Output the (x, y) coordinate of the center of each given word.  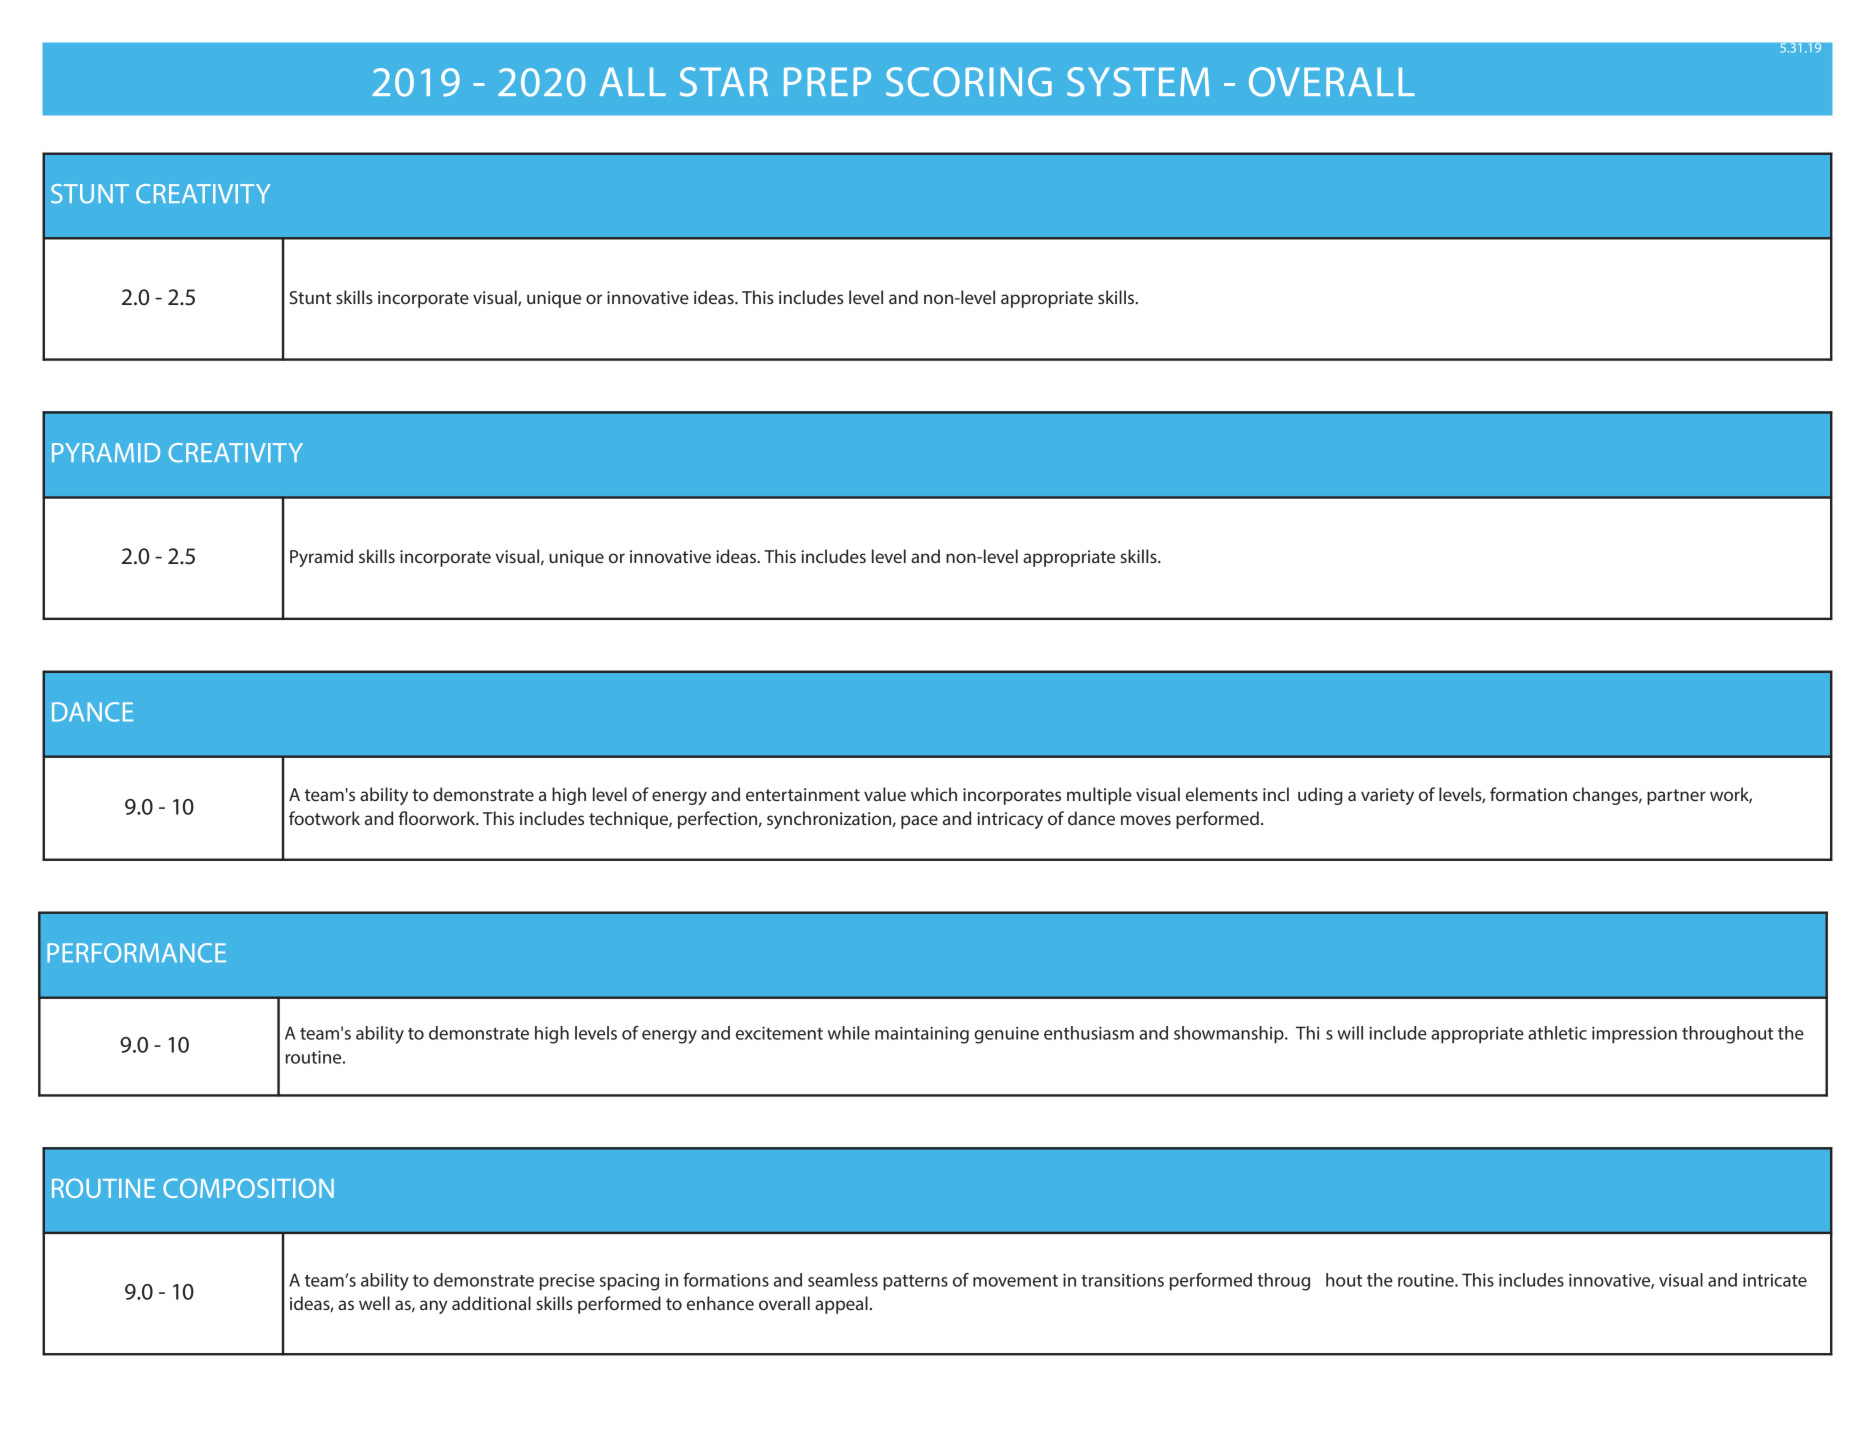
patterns (915, 1283)
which (934, 794)
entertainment (803, 794)
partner (1676, 797)
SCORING (969, 82)
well (374, 1303)
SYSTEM (1138, 82)
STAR (724, 82)
